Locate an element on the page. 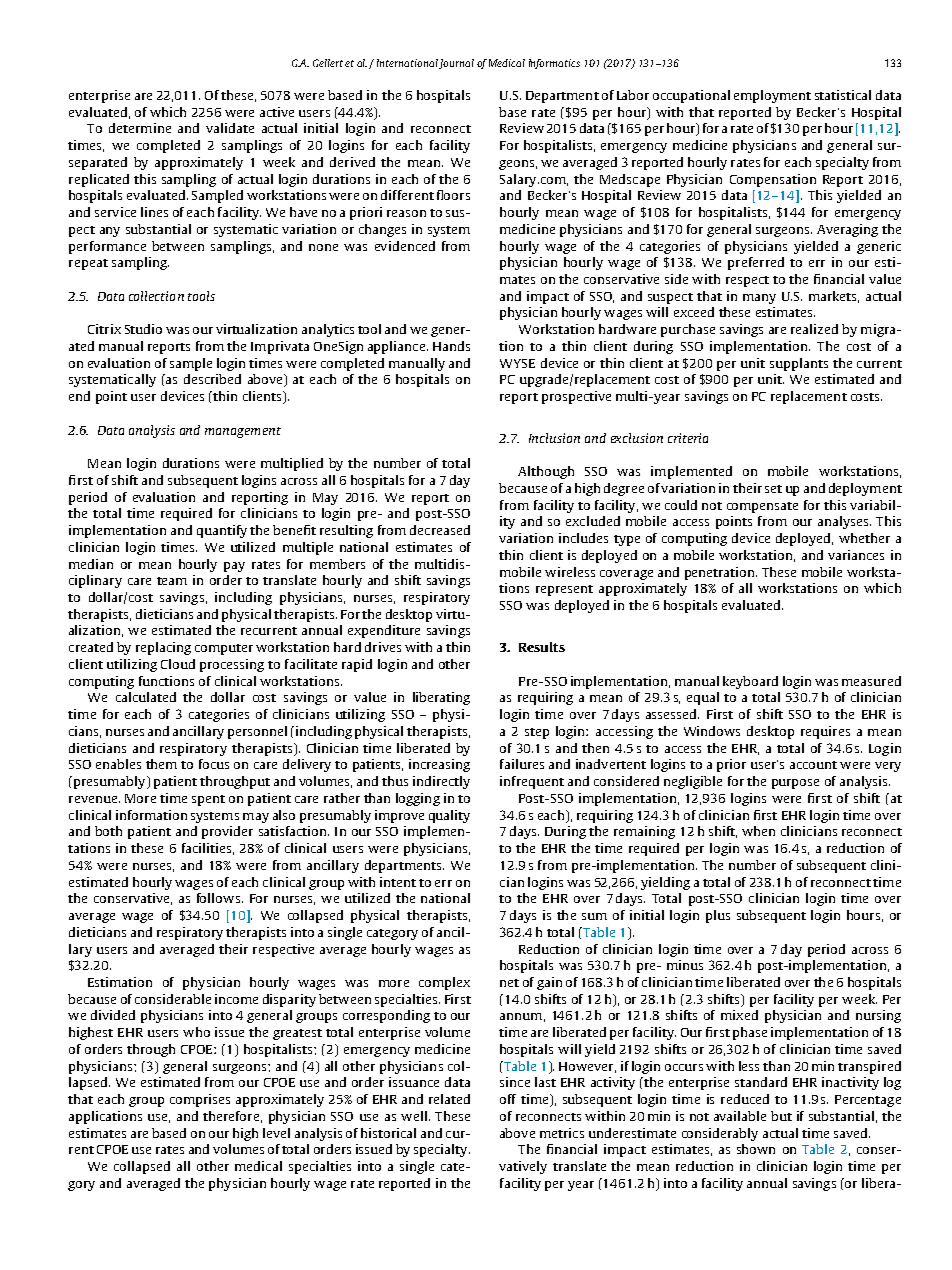  Inclusion is located at coordinates (554, 438).
